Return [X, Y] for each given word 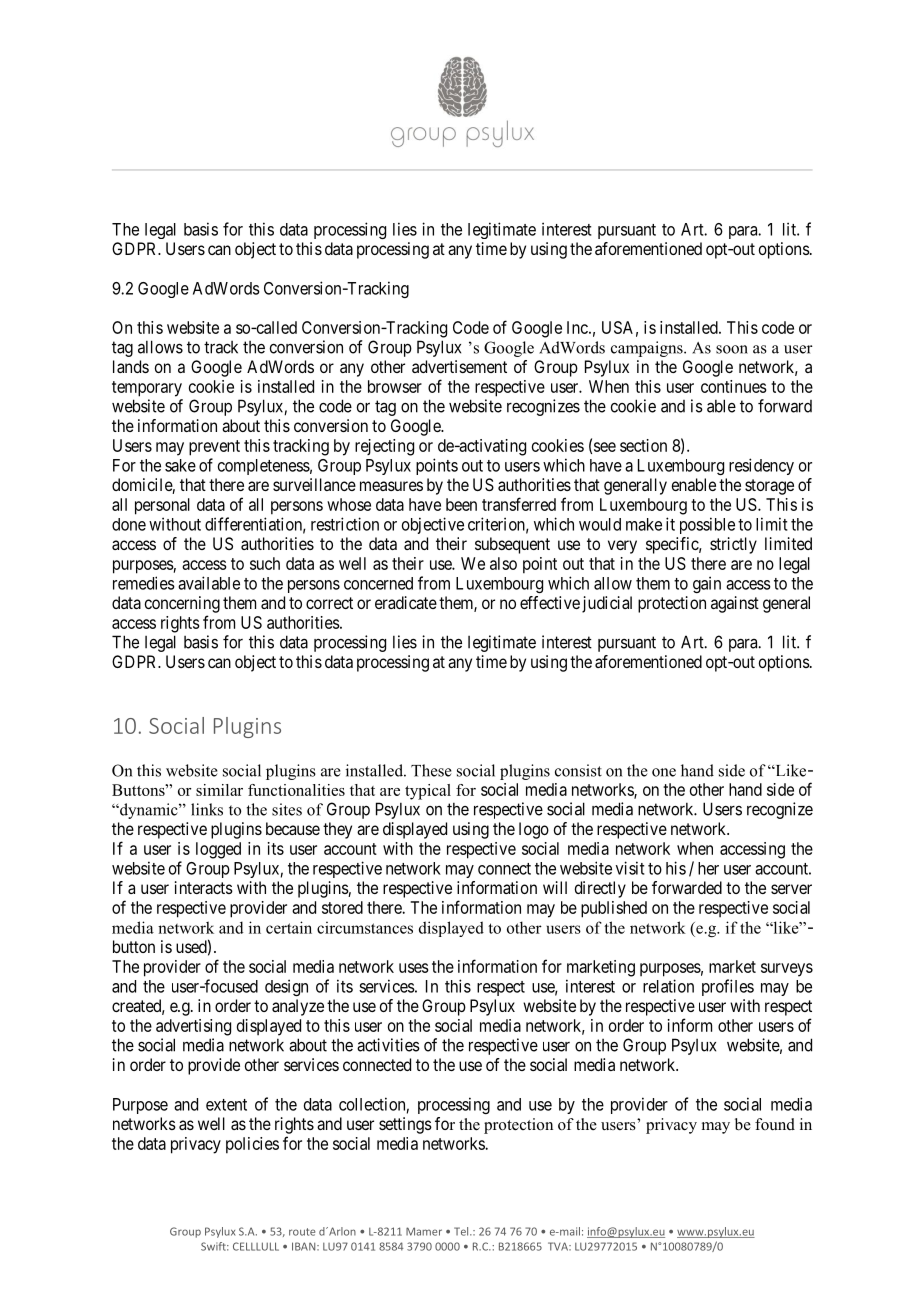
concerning [182, 604]
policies [252, 1145]
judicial [607, 604]
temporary [147, 389]
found [775, 1124]
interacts [204, 887]
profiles [728, 987]
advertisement [459, 366]
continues [734, 386]
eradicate [406, 602]
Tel [462, 1231]
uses [414, 968]
